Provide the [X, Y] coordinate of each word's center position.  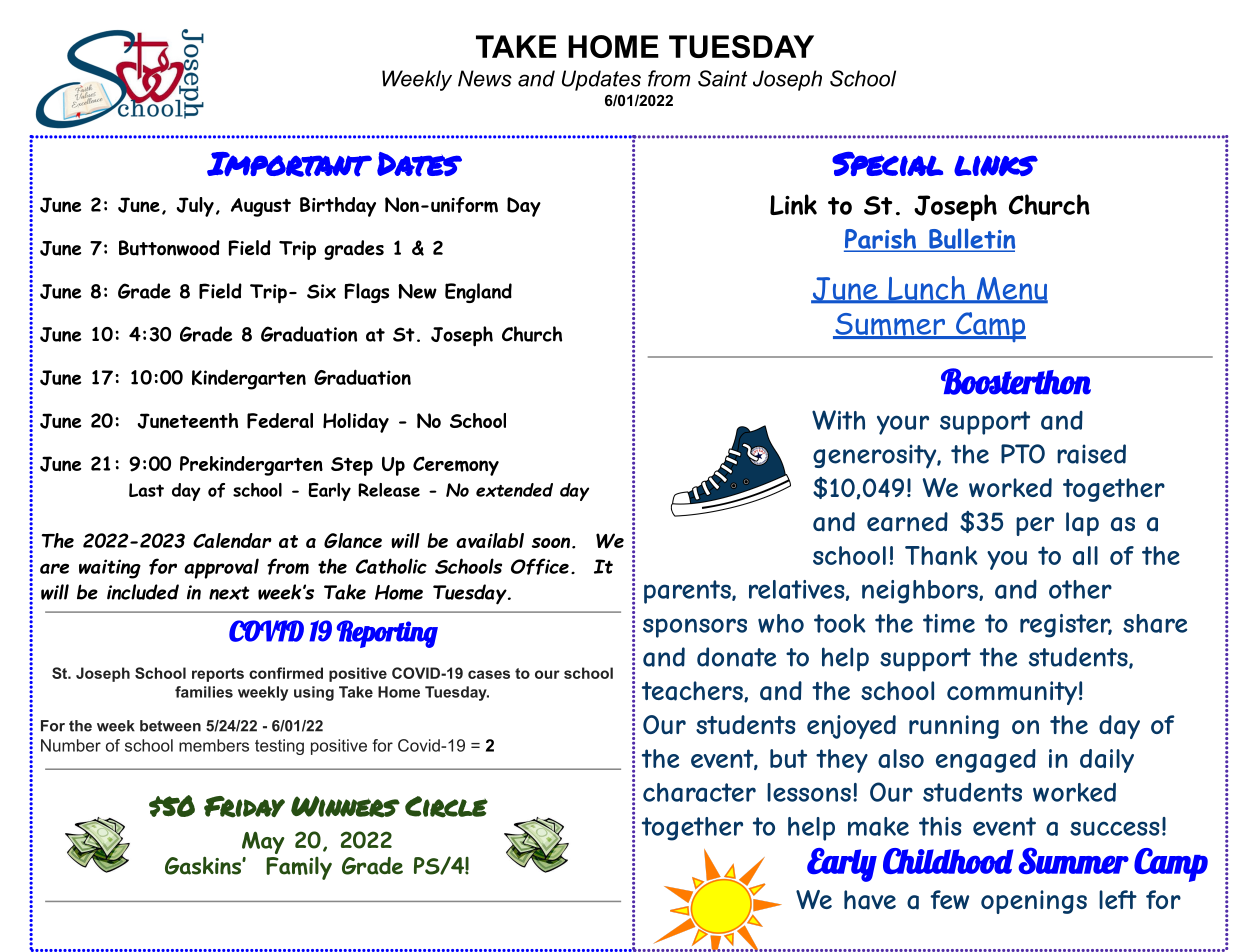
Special [887, 164]
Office [540, 566]
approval [221, 568]
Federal [280, 421]
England [478, 293]
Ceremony [456, 466]
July [195, 207]
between [170, 726]
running [954, 727]
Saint [722, 78]
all [1085, 555]
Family [299, 868]
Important [289, 164]
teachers [693, 691]
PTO [1023, 454]
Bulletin [971, 239]
